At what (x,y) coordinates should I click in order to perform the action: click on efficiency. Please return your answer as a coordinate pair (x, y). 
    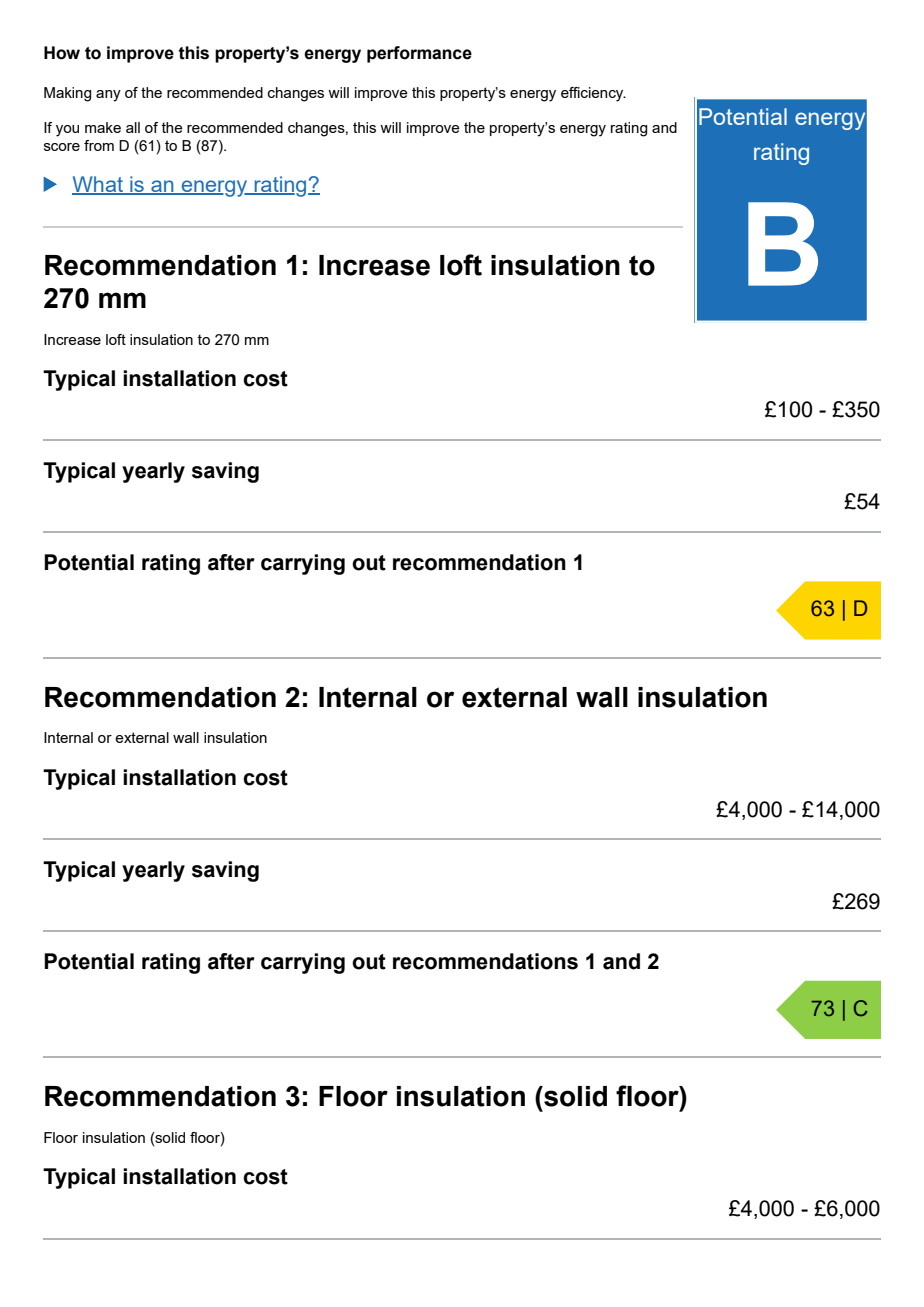
    Looking at the image, I should click on (593, 94).
